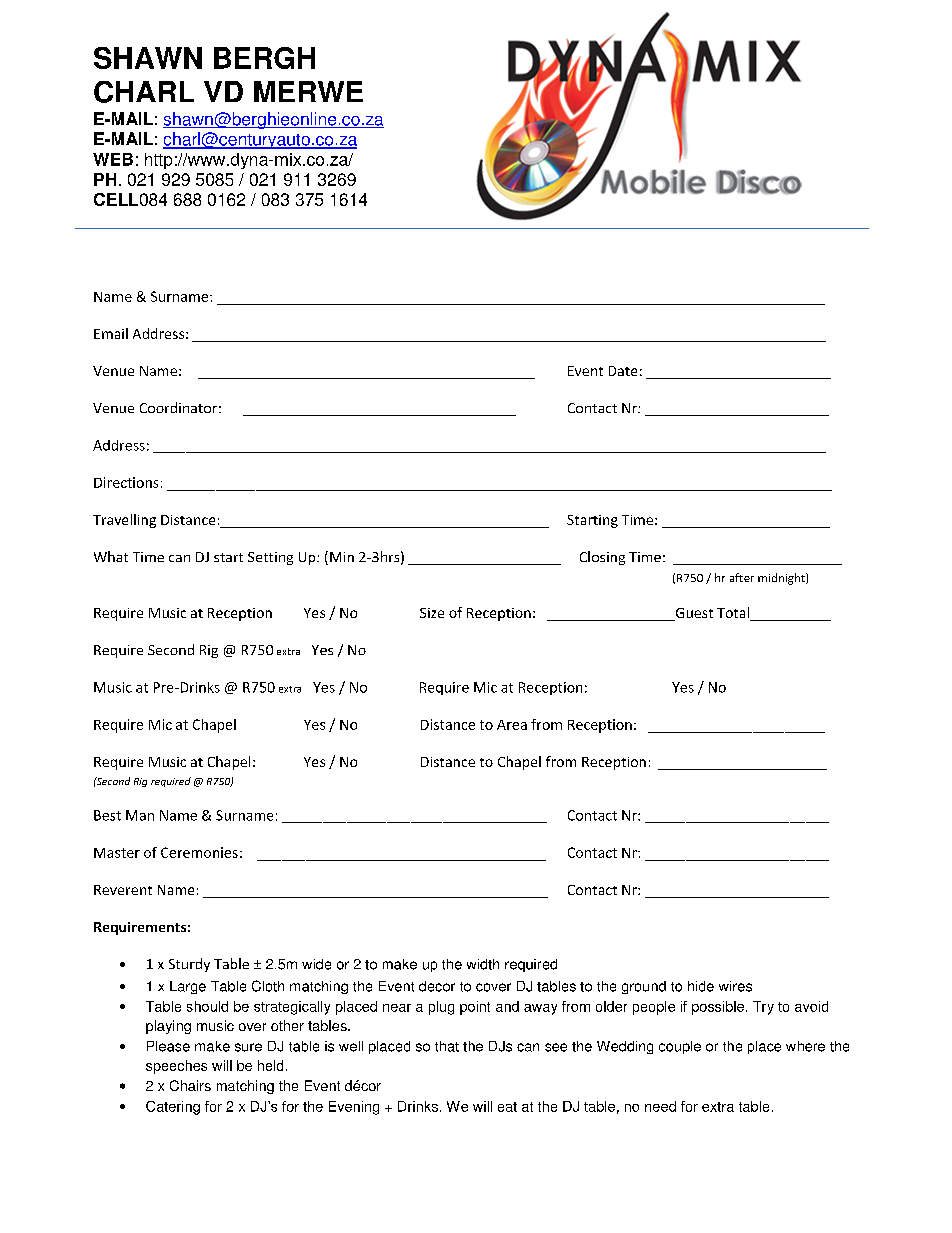  What do you see at coordinates (735, 986) in the screenshot?
I see `wires` at bounding box center [735, 986].
